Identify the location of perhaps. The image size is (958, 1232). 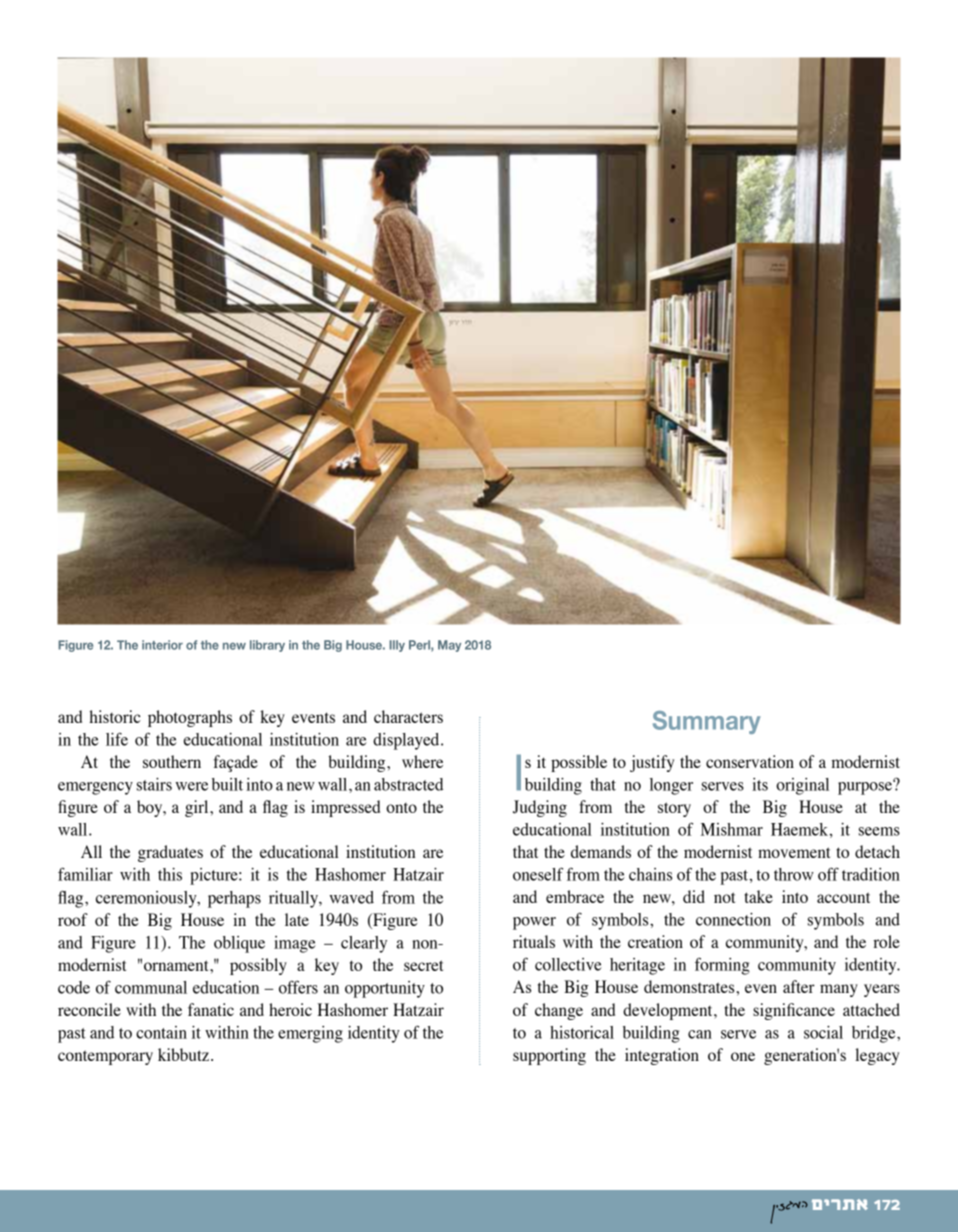
(234, 899).
